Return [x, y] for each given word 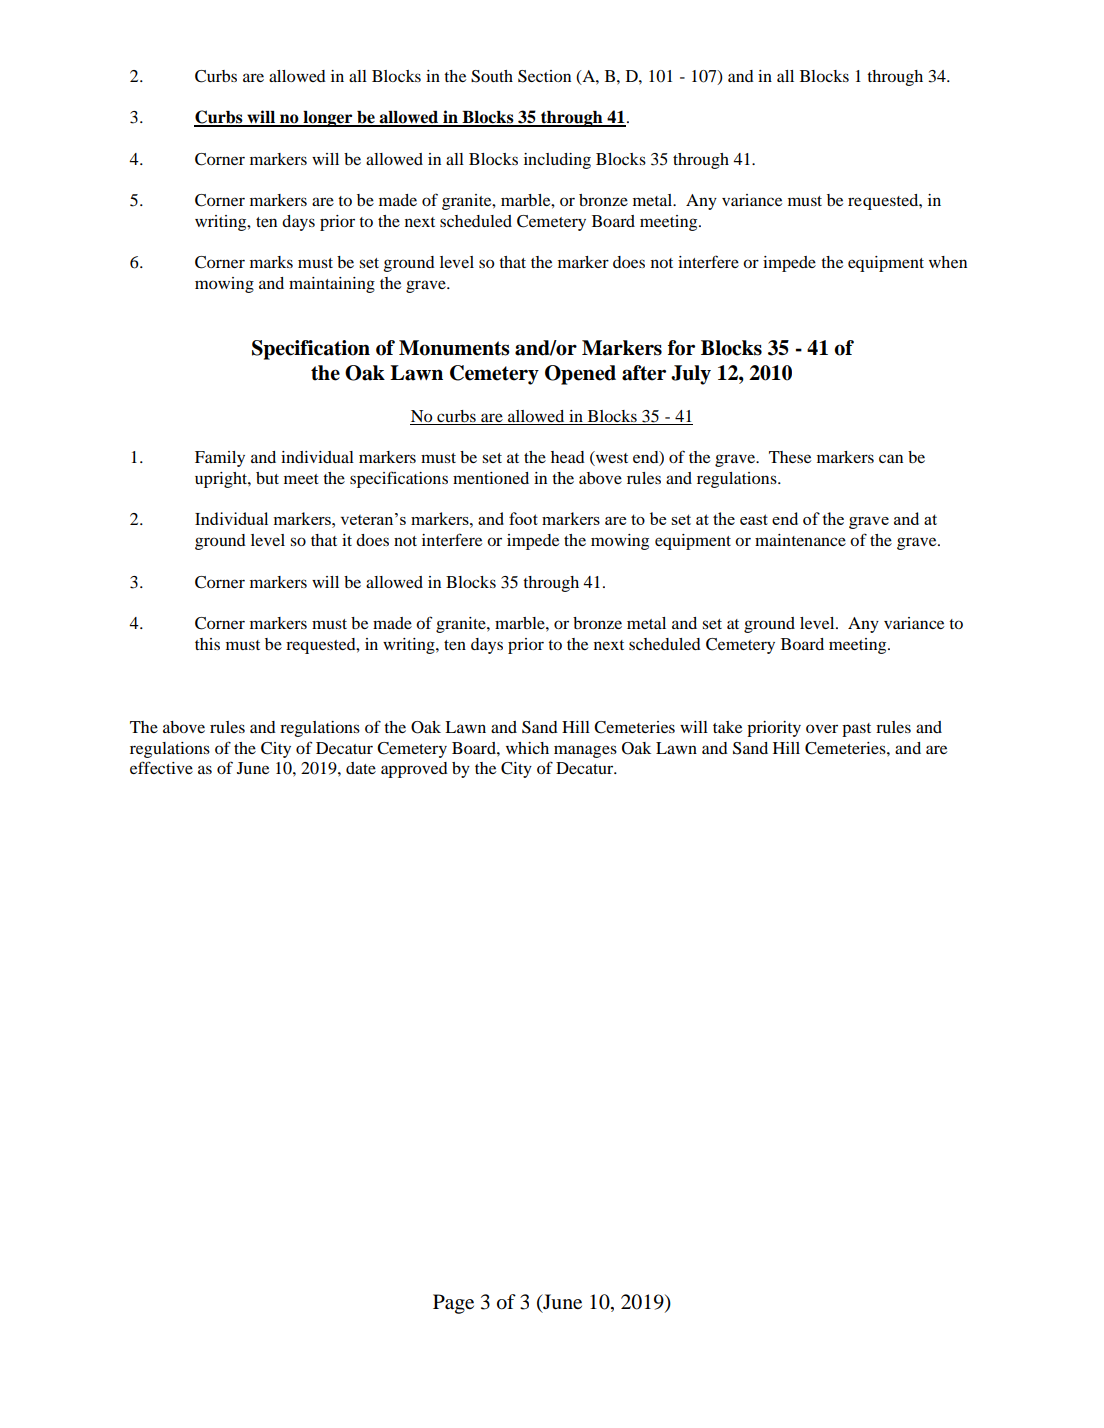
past [856, 730]
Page [453, 1304]
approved [414, 770]
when [948, 262]
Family [220, 459]
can [891, 458]
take [727, 727]
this [207, 644]
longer [328, 119]
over [822, 728]
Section [544, 76]
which [527, 748]
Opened [580, 375]
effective [161, 767]
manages [585, 751]
